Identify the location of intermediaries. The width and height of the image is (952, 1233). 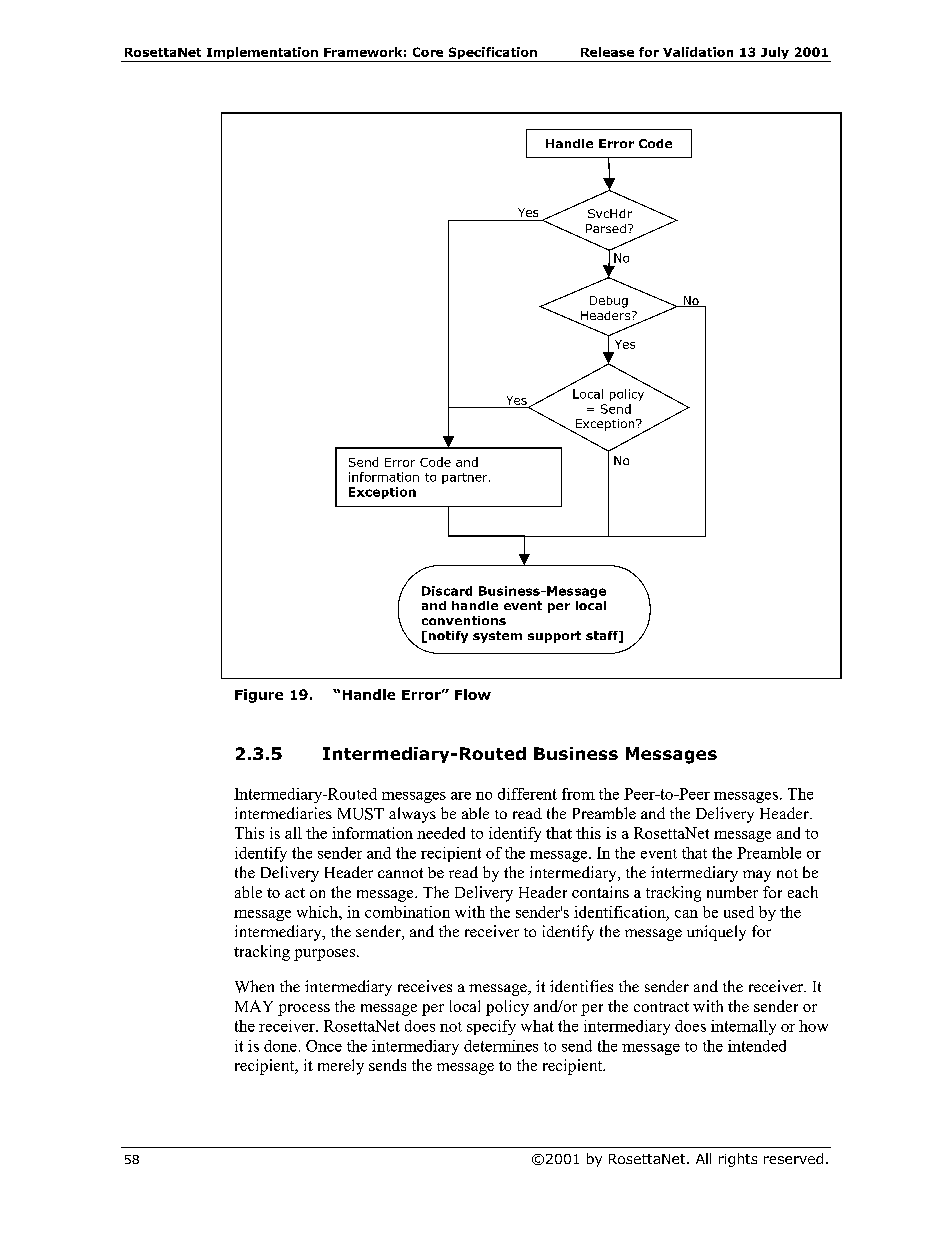
(283, 813).
